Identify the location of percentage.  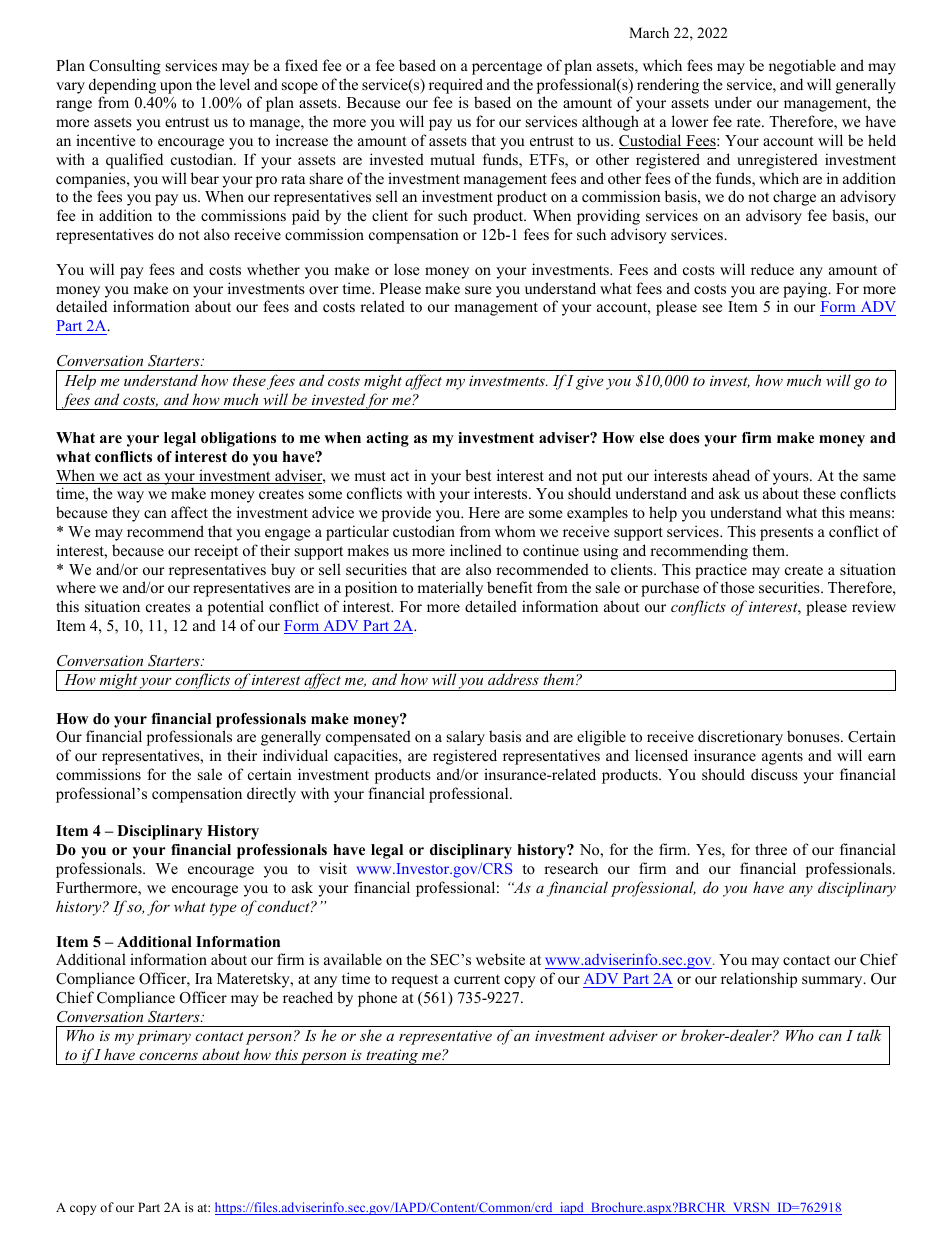
(507, 68).
